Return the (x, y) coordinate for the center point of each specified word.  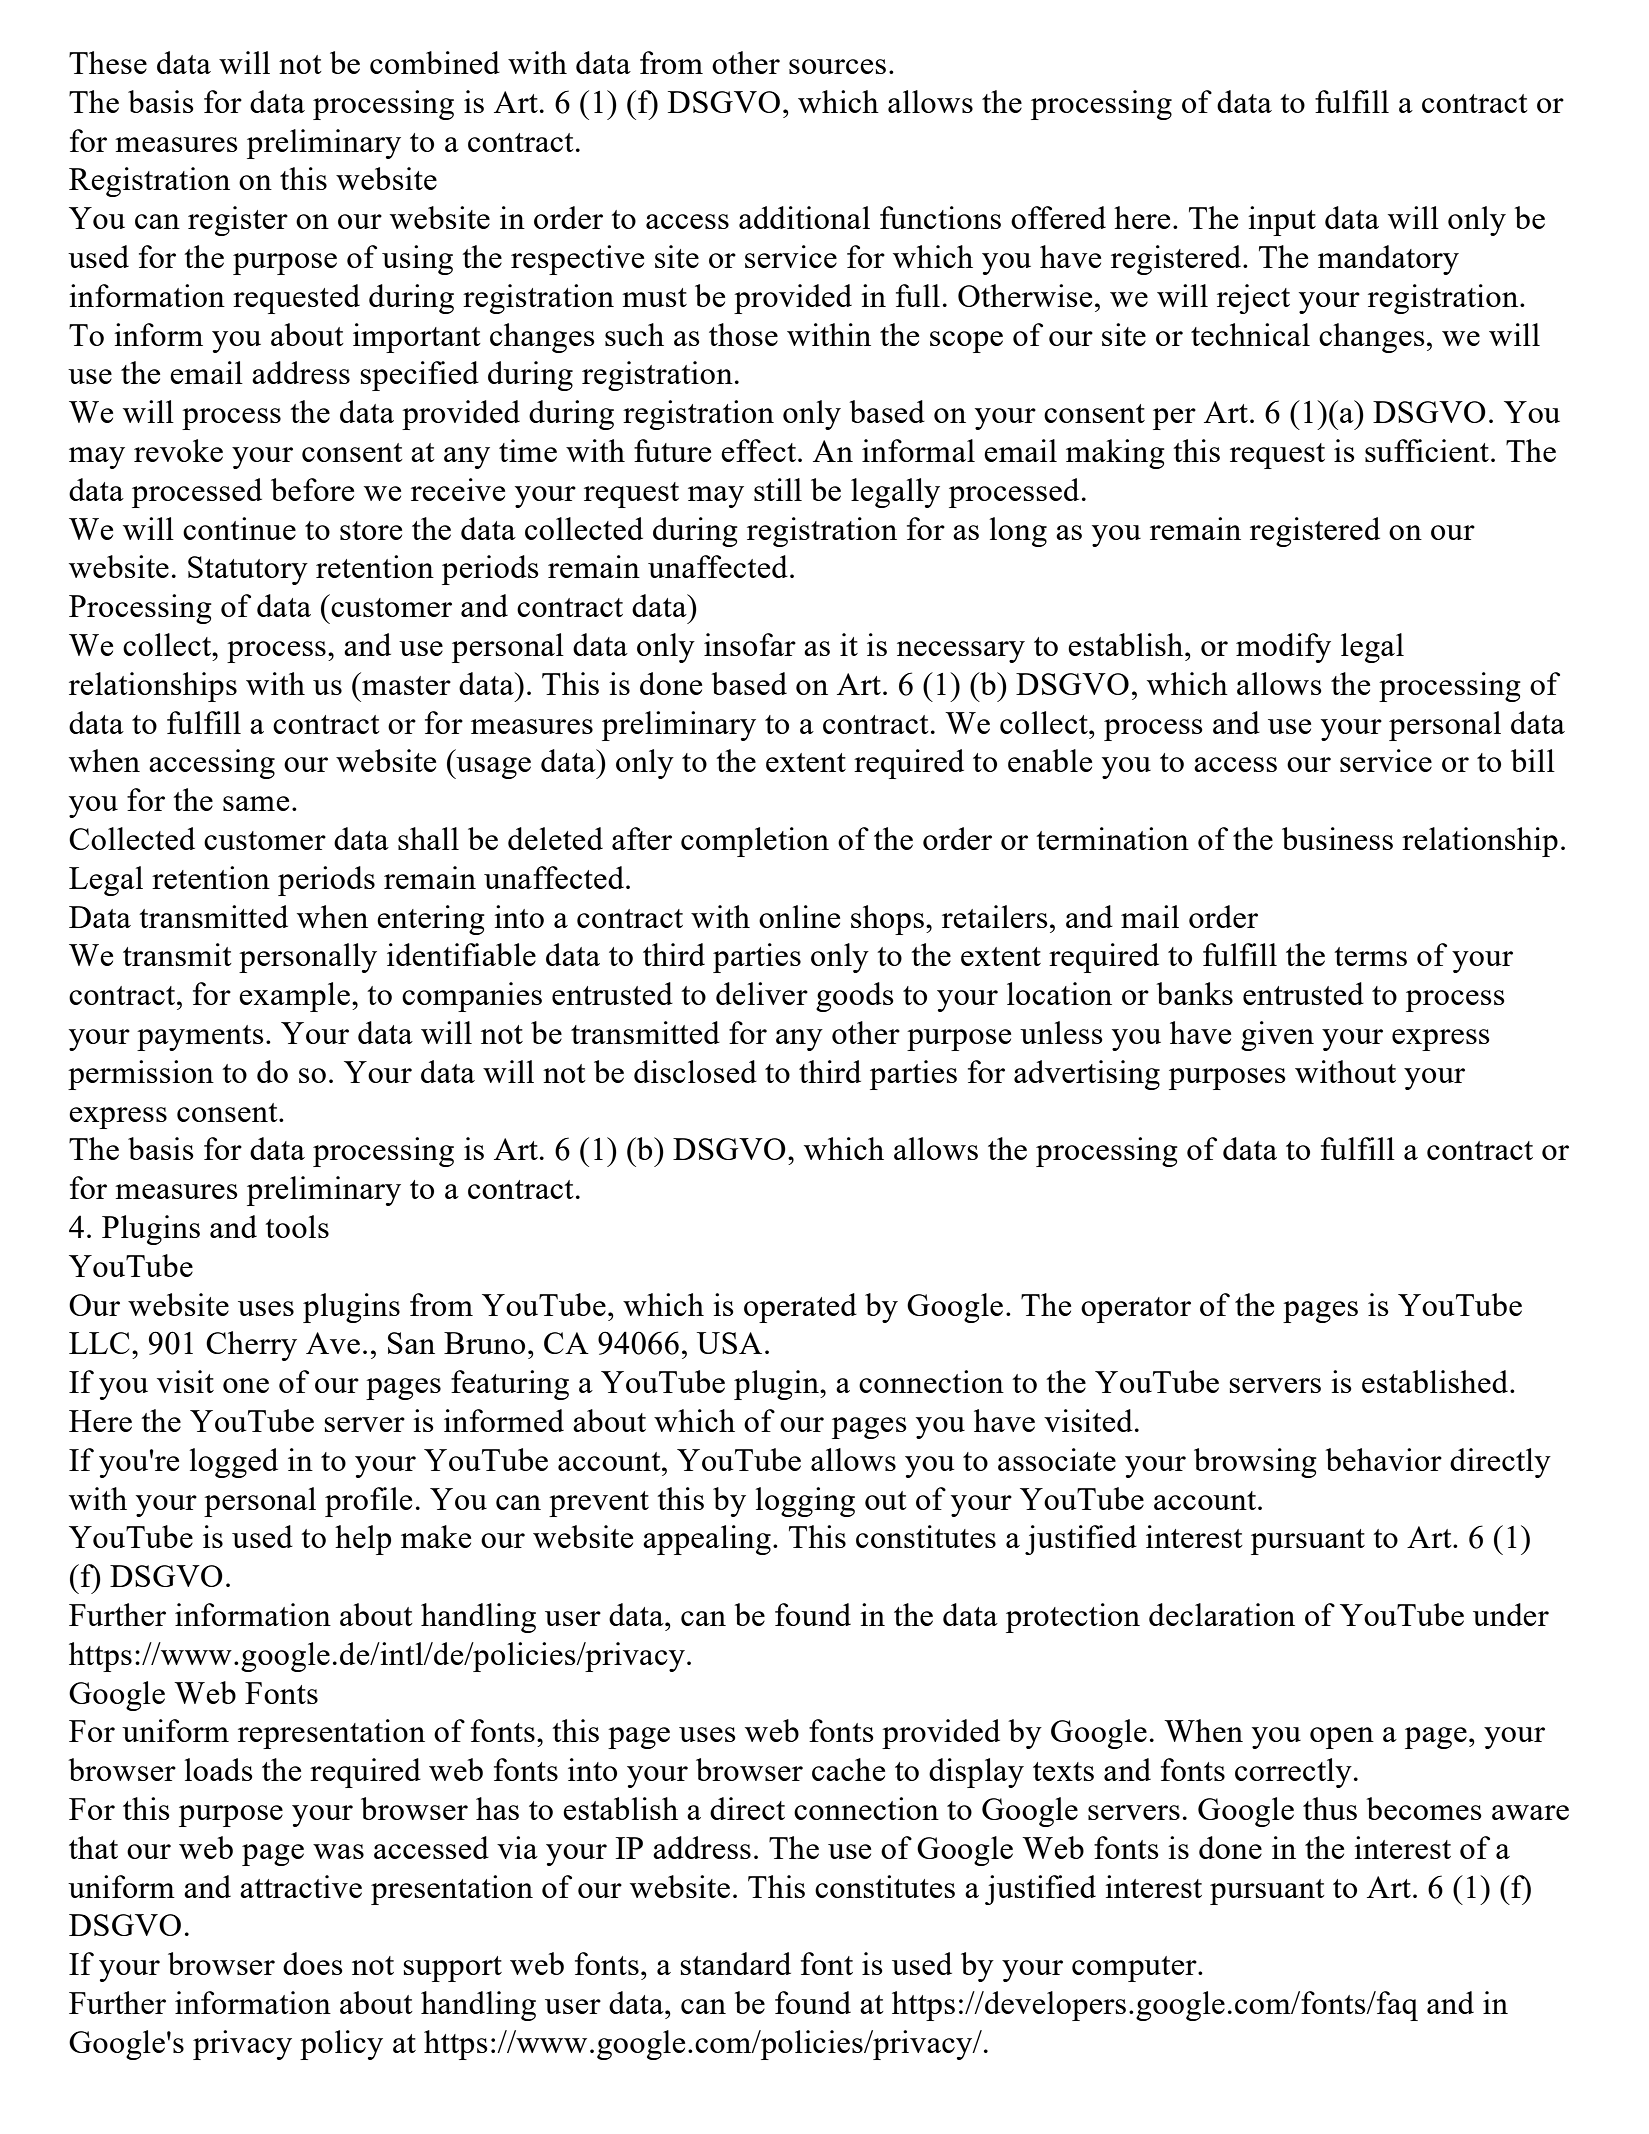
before (312, 489)
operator (1136, 1310)
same (256, 803)
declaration (1222, 1614)
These (108, 62)
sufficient (1427, 450)
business (1337, 838)
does (313, 1963)
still (778, 489)
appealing (707, 1540)
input (1282, 221)
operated (800, 1308)
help (363, 1540)
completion (755, 842)
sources (837, 66)
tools (297, 1226)
